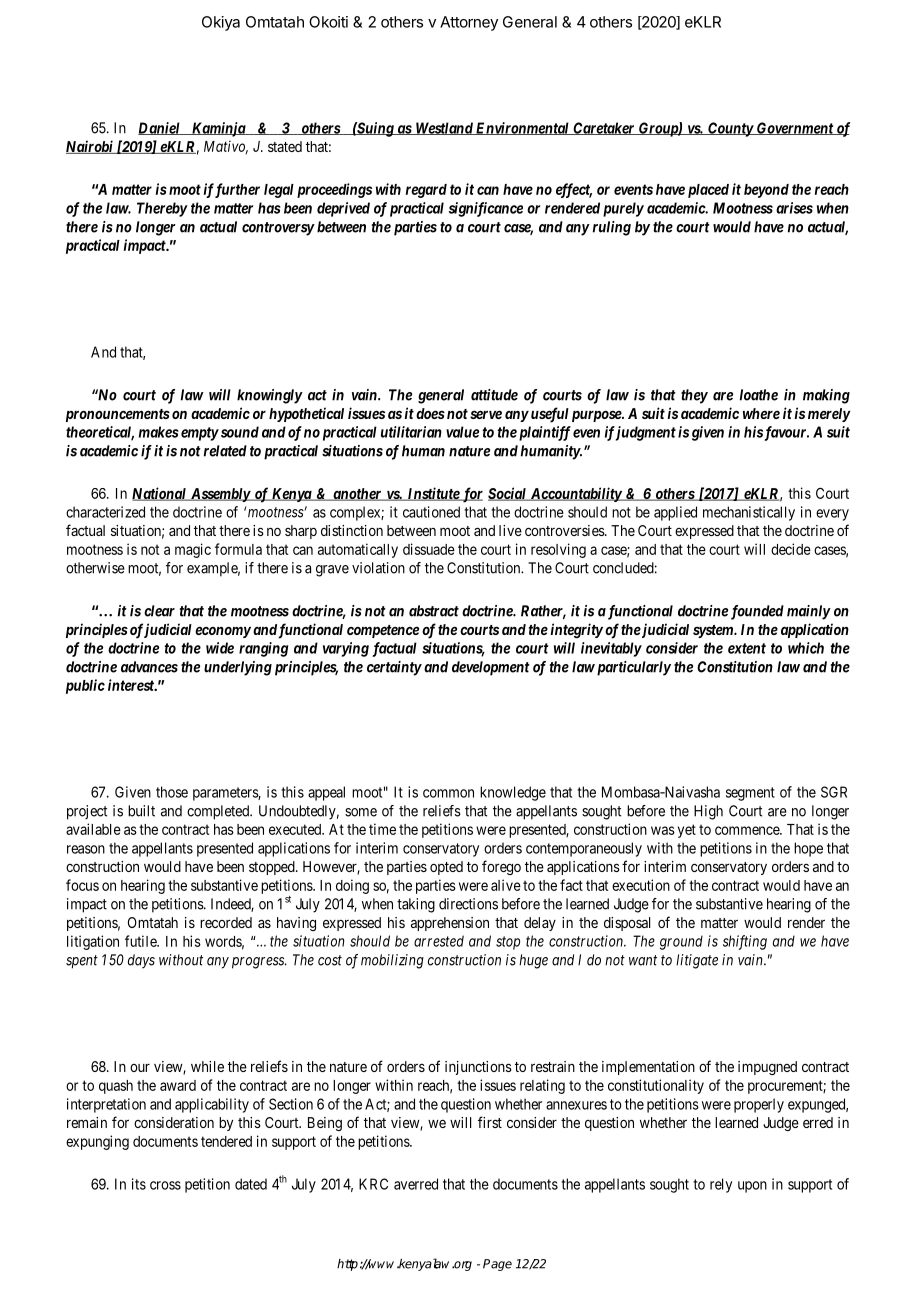  Describe the element at coordinates (759, 395) in the screenshot. I see `loathe` at that location.
